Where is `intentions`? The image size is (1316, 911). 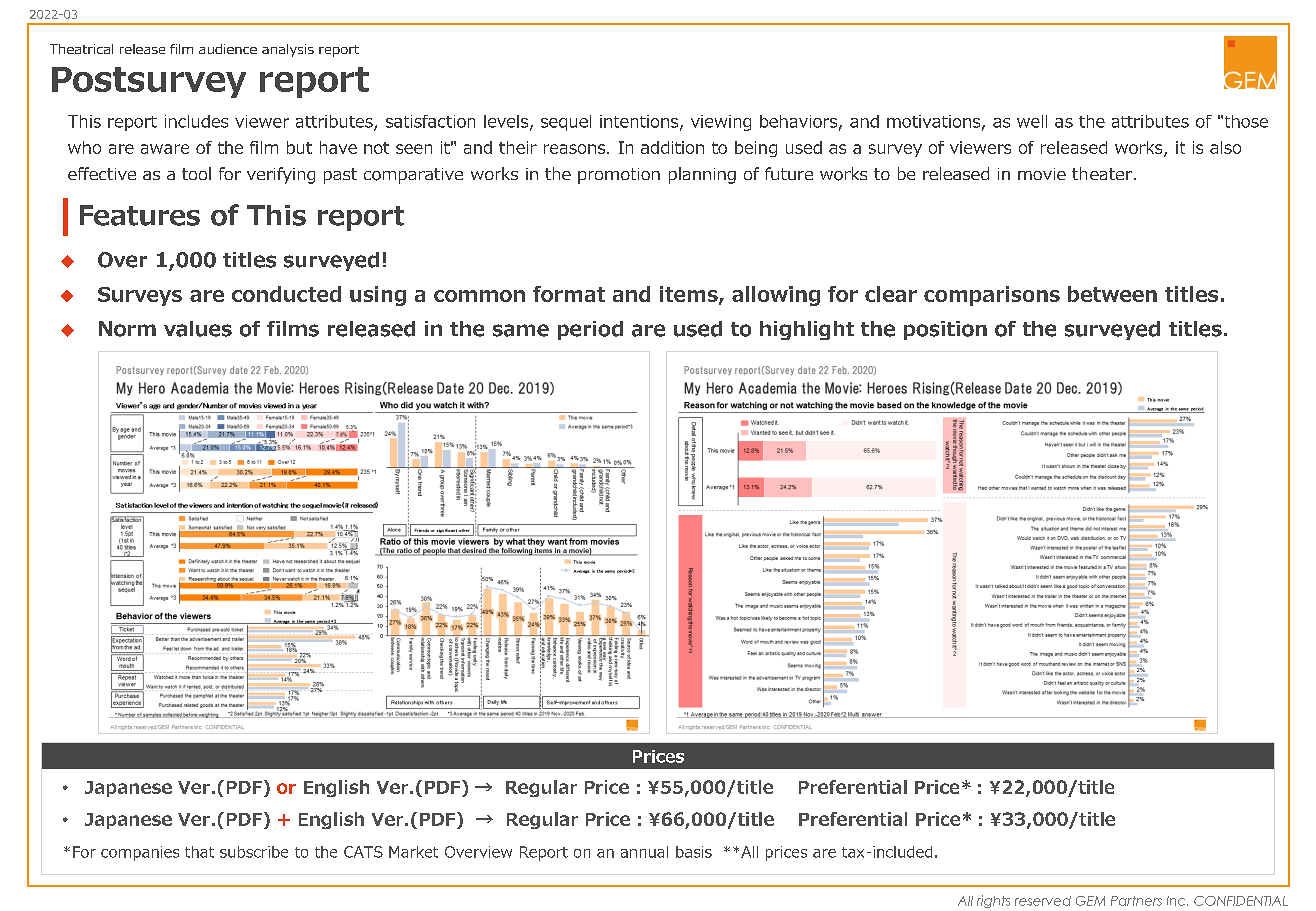
intentions is located at coordinates (640, 122).
